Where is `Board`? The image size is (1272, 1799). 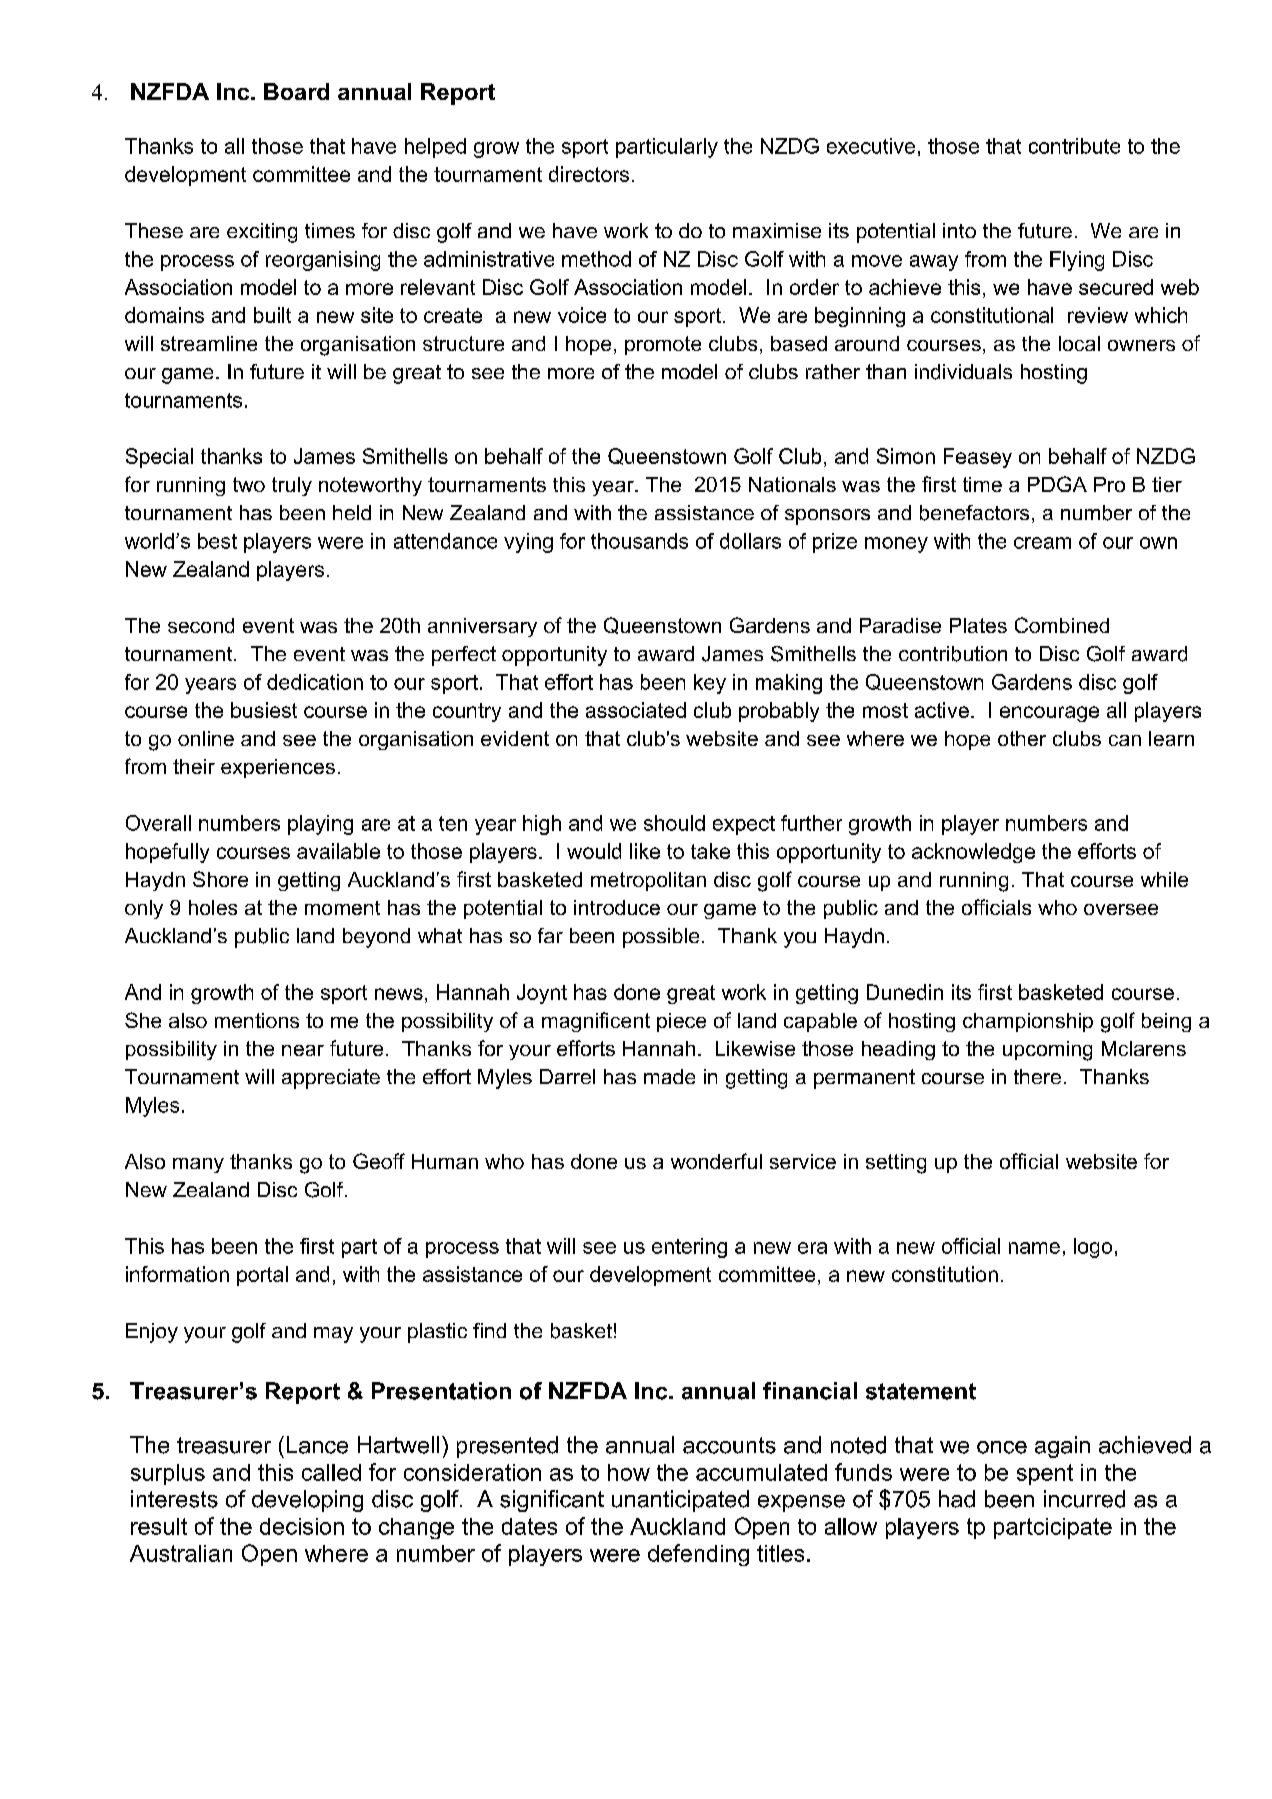 Board is located at coordinates (296, 91).
